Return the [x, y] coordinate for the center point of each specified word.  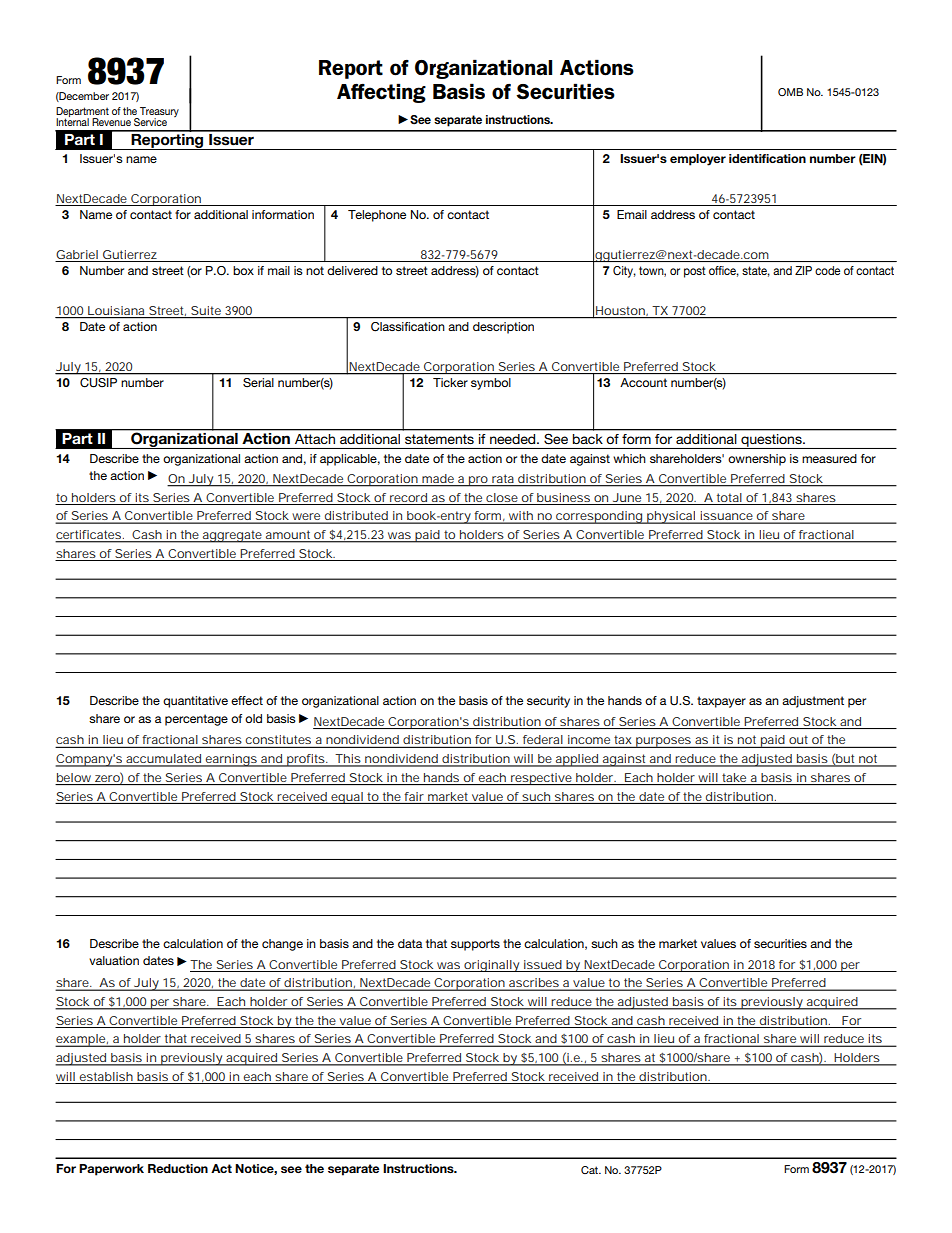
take [734, 777]
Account [643, 382]
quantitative [195, 702]
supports [475, 945]
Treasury [158, 113]
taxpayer [721, 702]
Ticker [450, 382]
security [548, 702]
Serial [258, 383]
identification [767, 158]
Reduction [178, 1168]
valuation [114, 960]
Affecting [381, 93]
